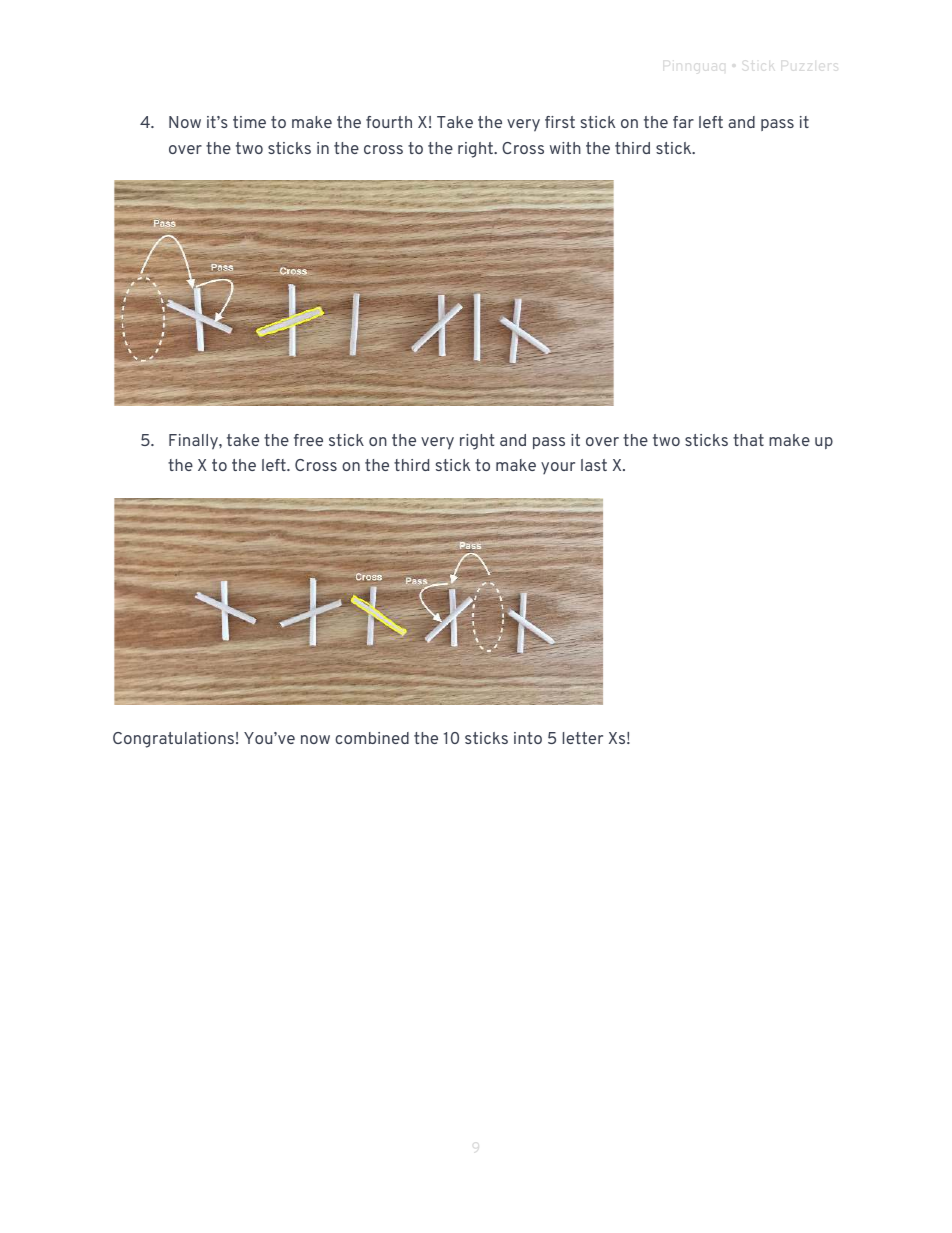  What do you see at coordinates (249, 122) in the page?
I see `time` at bounding box center [249, 122].
